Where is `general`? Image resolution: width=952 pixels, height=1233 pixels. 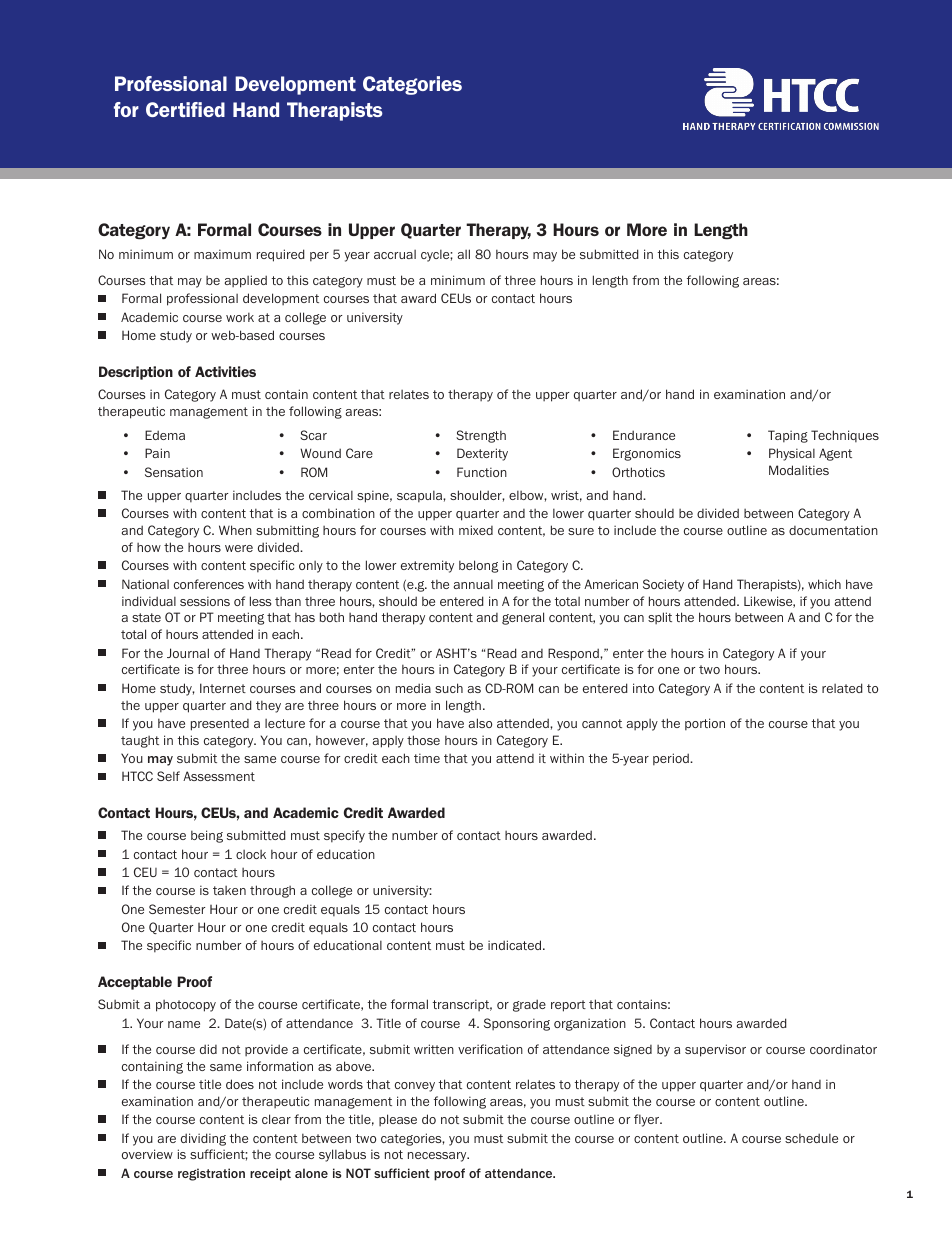 general is located at coordinates (523, 618).
